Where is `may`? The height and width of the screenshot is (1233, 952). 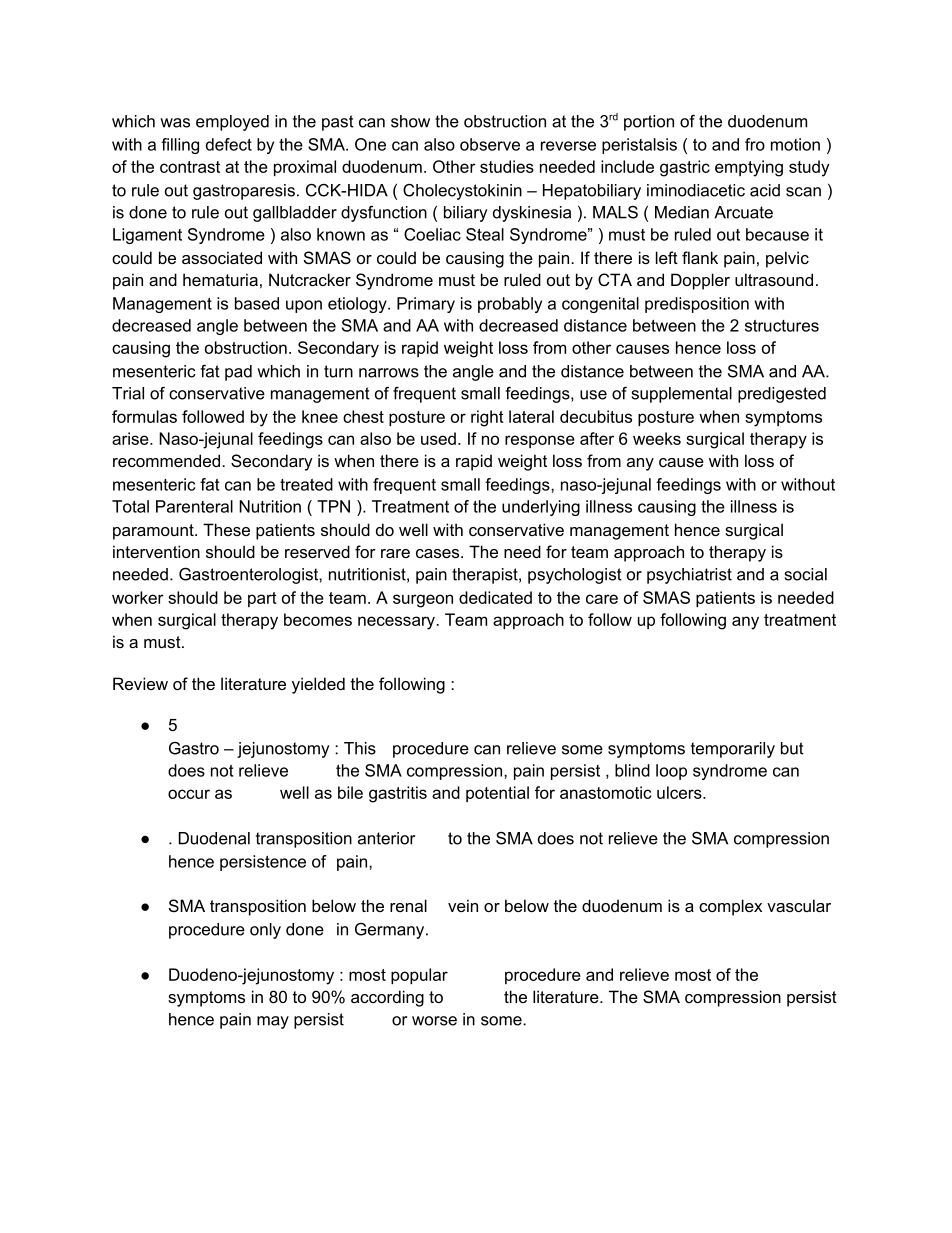 may is located at coordinates (273, 1022).
